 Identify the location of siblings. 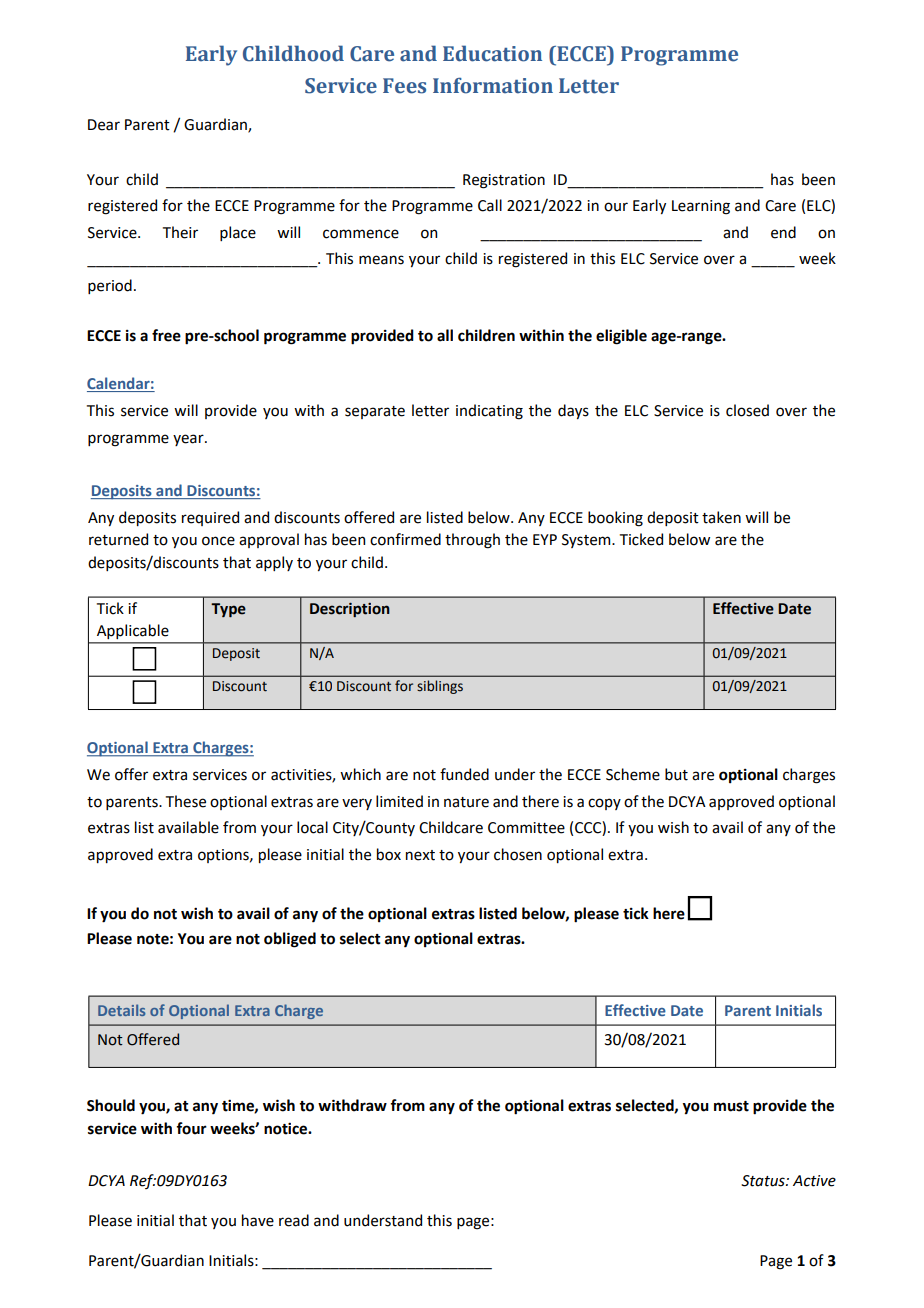
(440, 687).
